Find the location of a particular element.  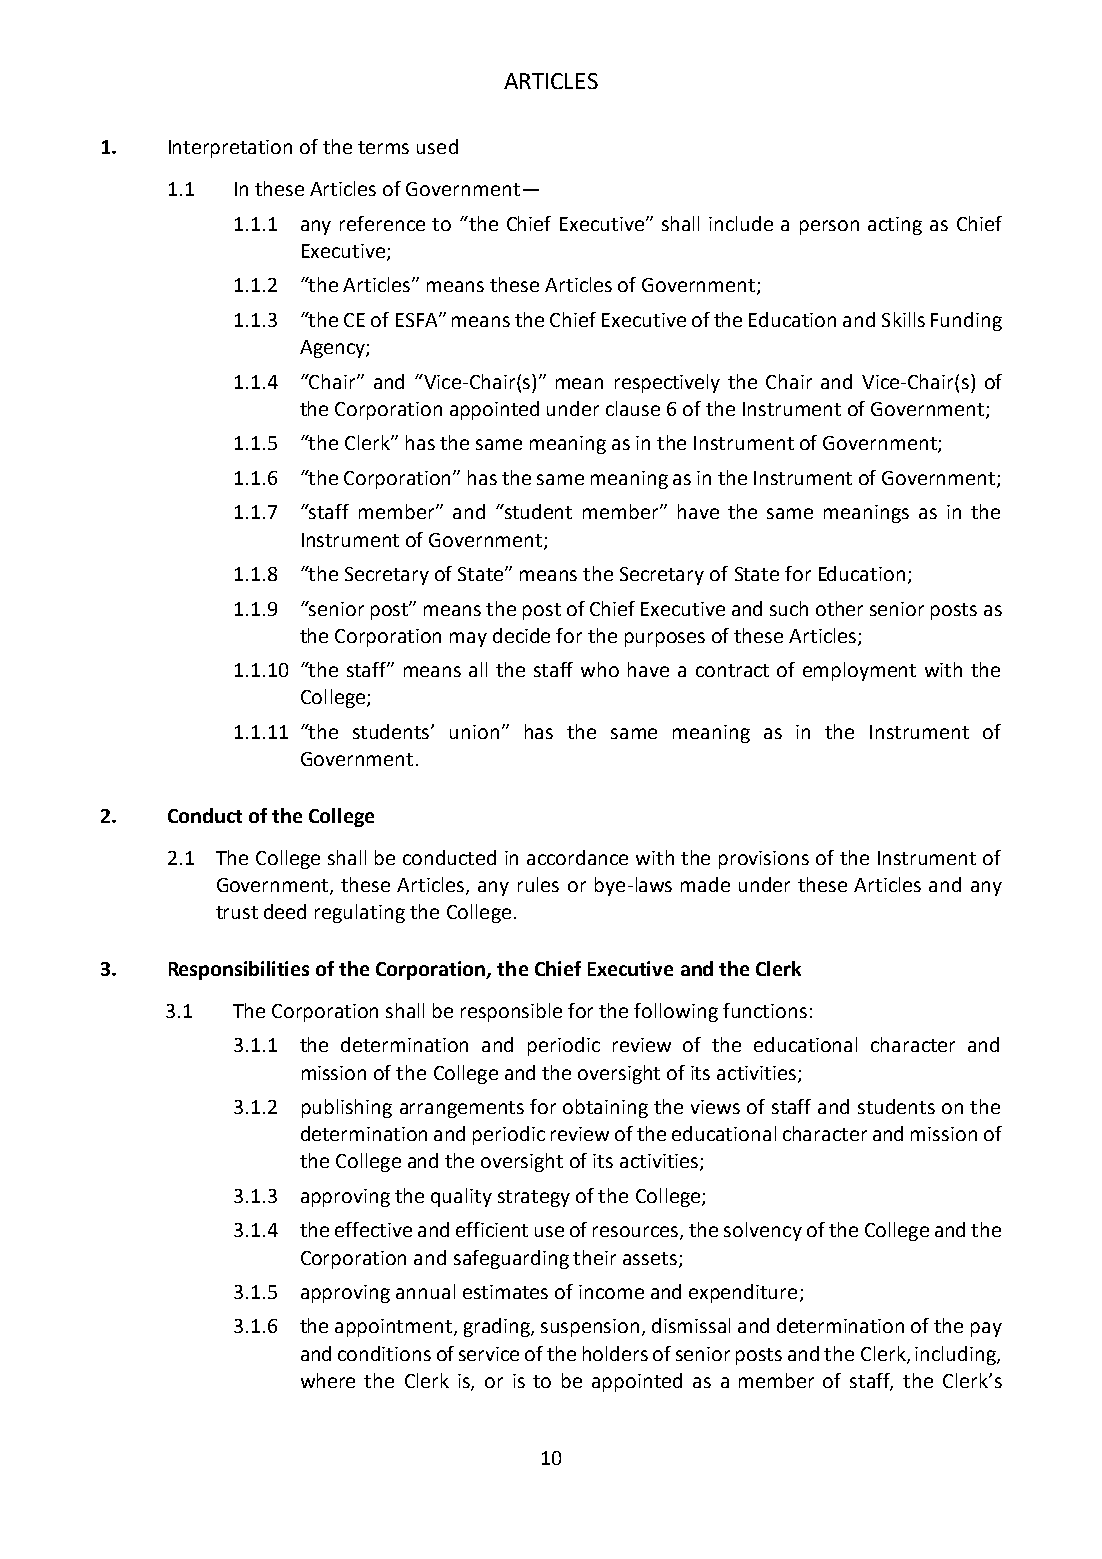

acting is located at coordinates (895, 226).
